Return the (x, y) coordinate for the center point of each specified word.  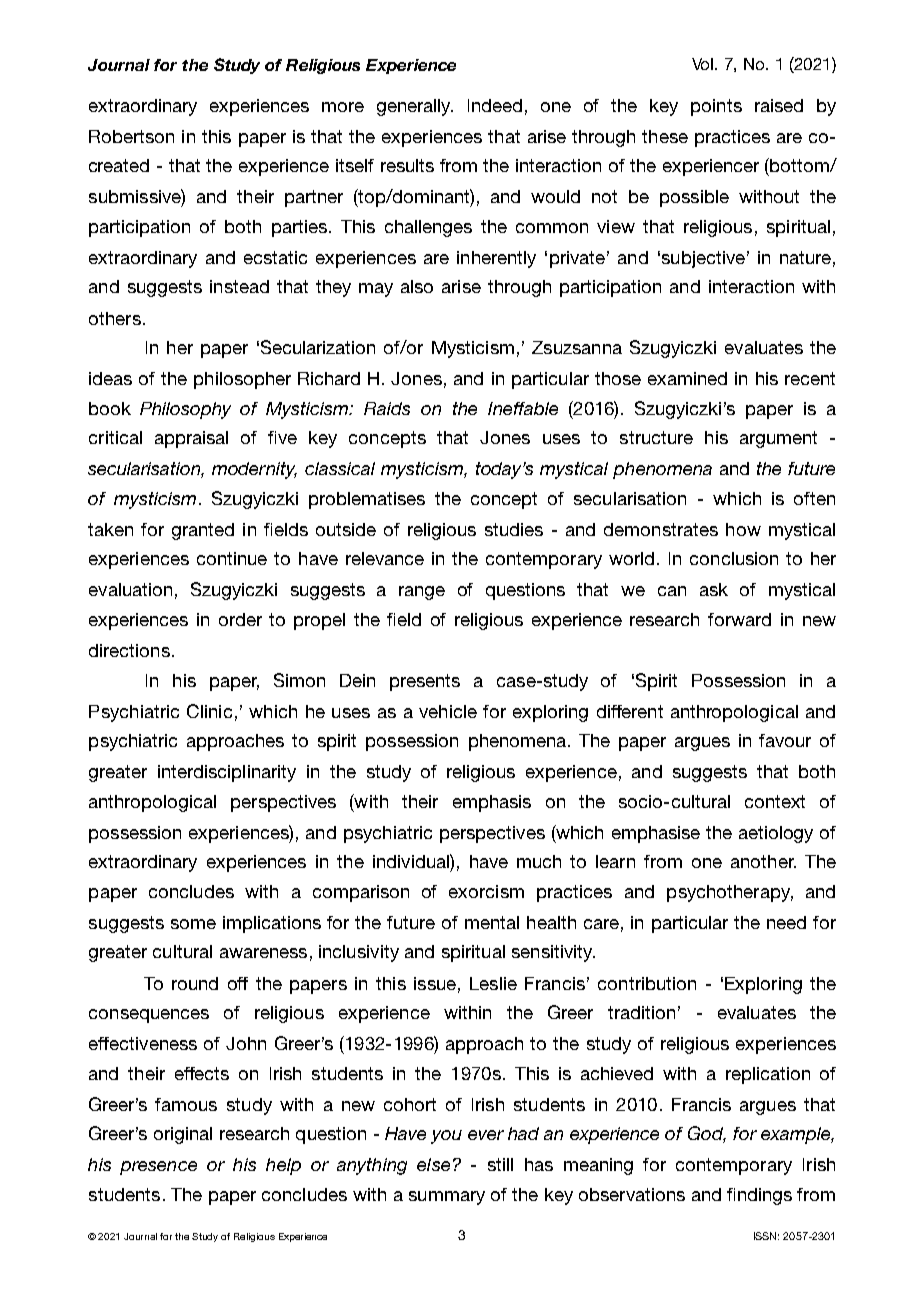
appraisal (191, 439)
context (775, 801)
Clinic (209, 711)
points (716, 107)
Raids (387, 408)
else (433, 1164)
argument (778, 439)
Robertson (131, 136)
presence (158, 1168)
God (707, 1134)
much (539, 861)
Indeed (495, 105)
